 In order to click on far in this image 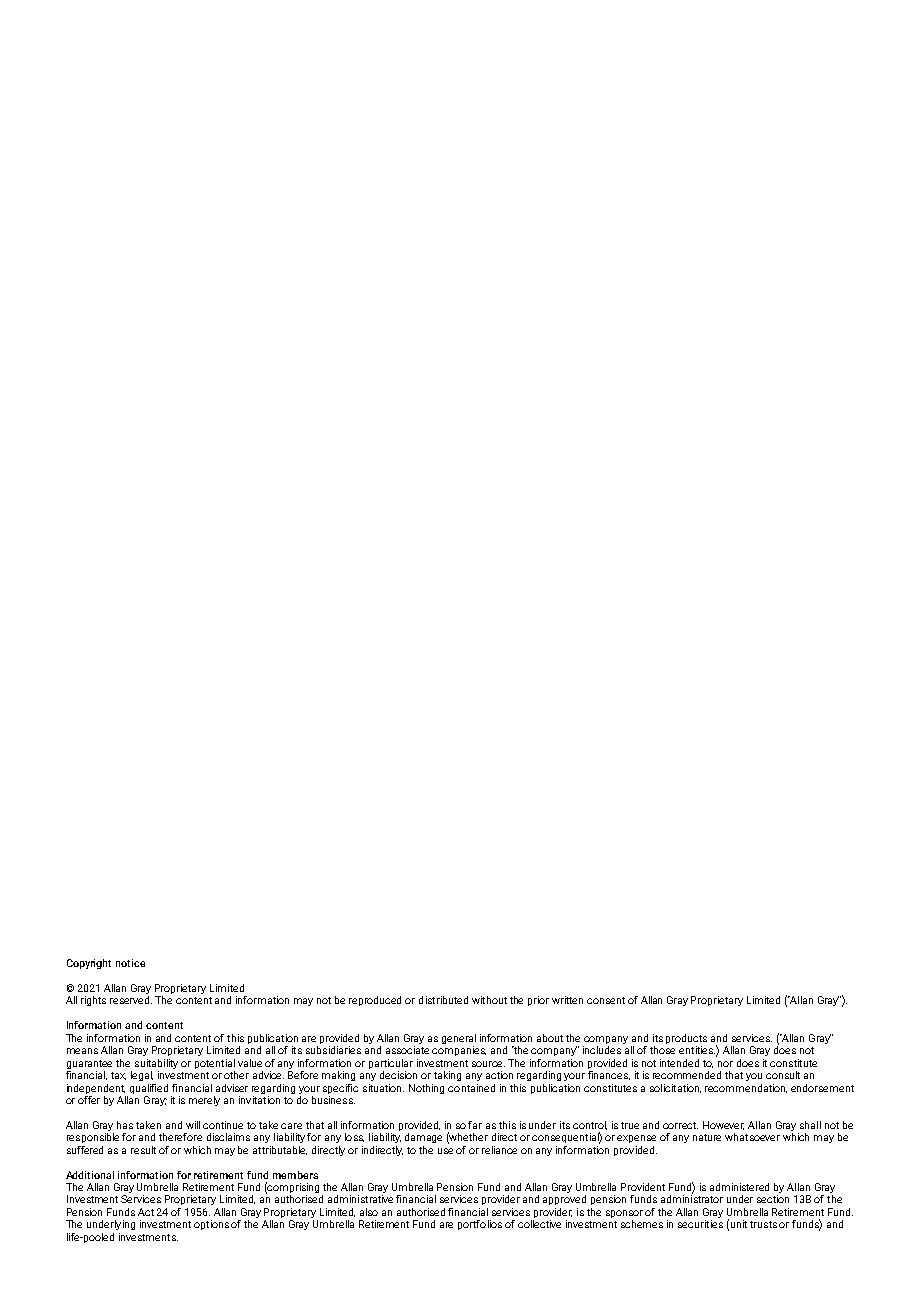, I will do `click(475, 1125)`.
